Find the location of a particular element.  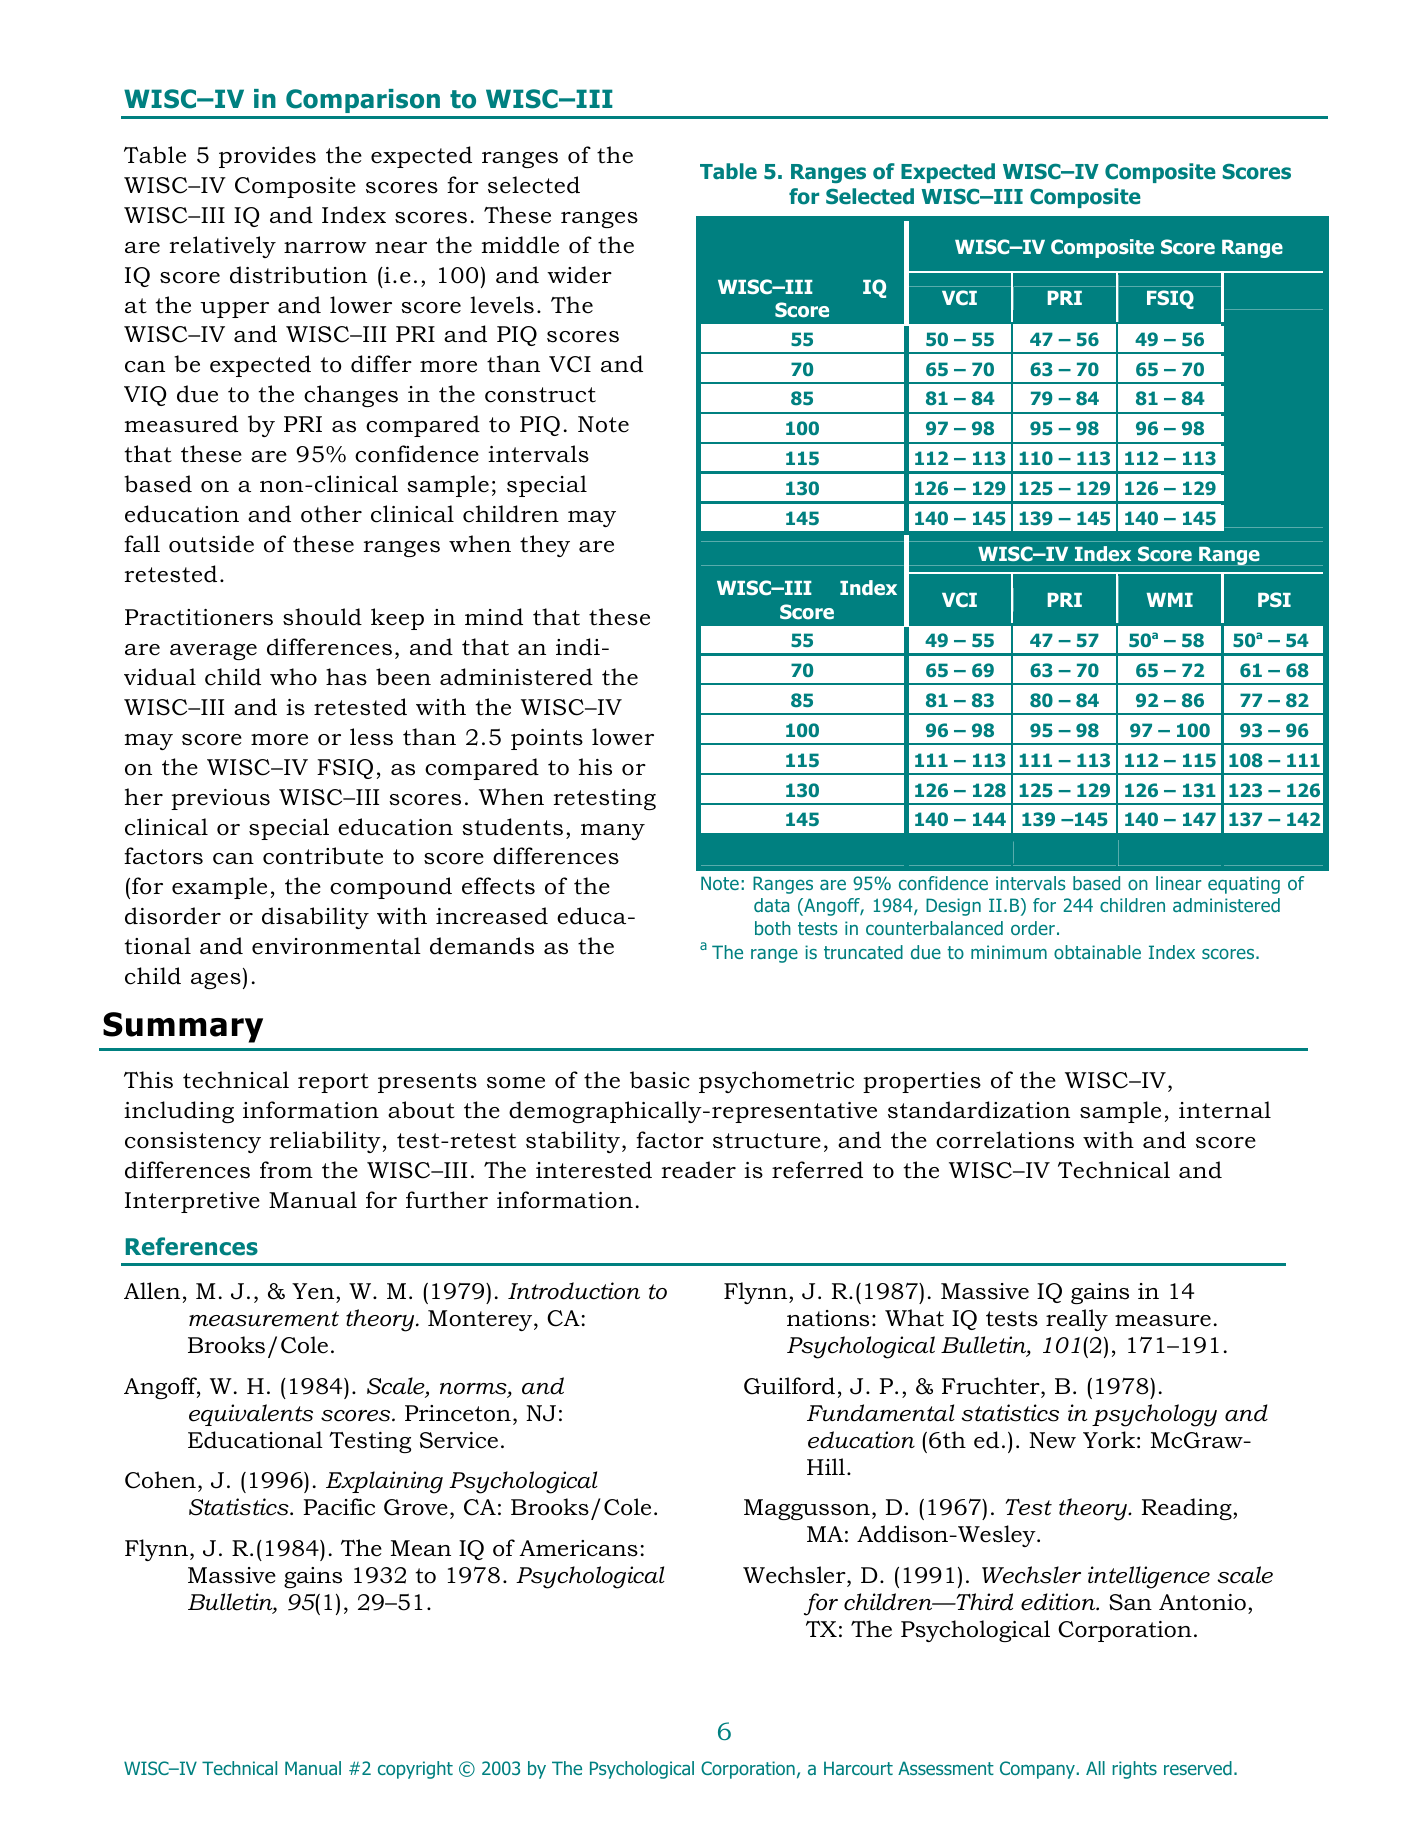

who is located at coordinates (293, 677).
